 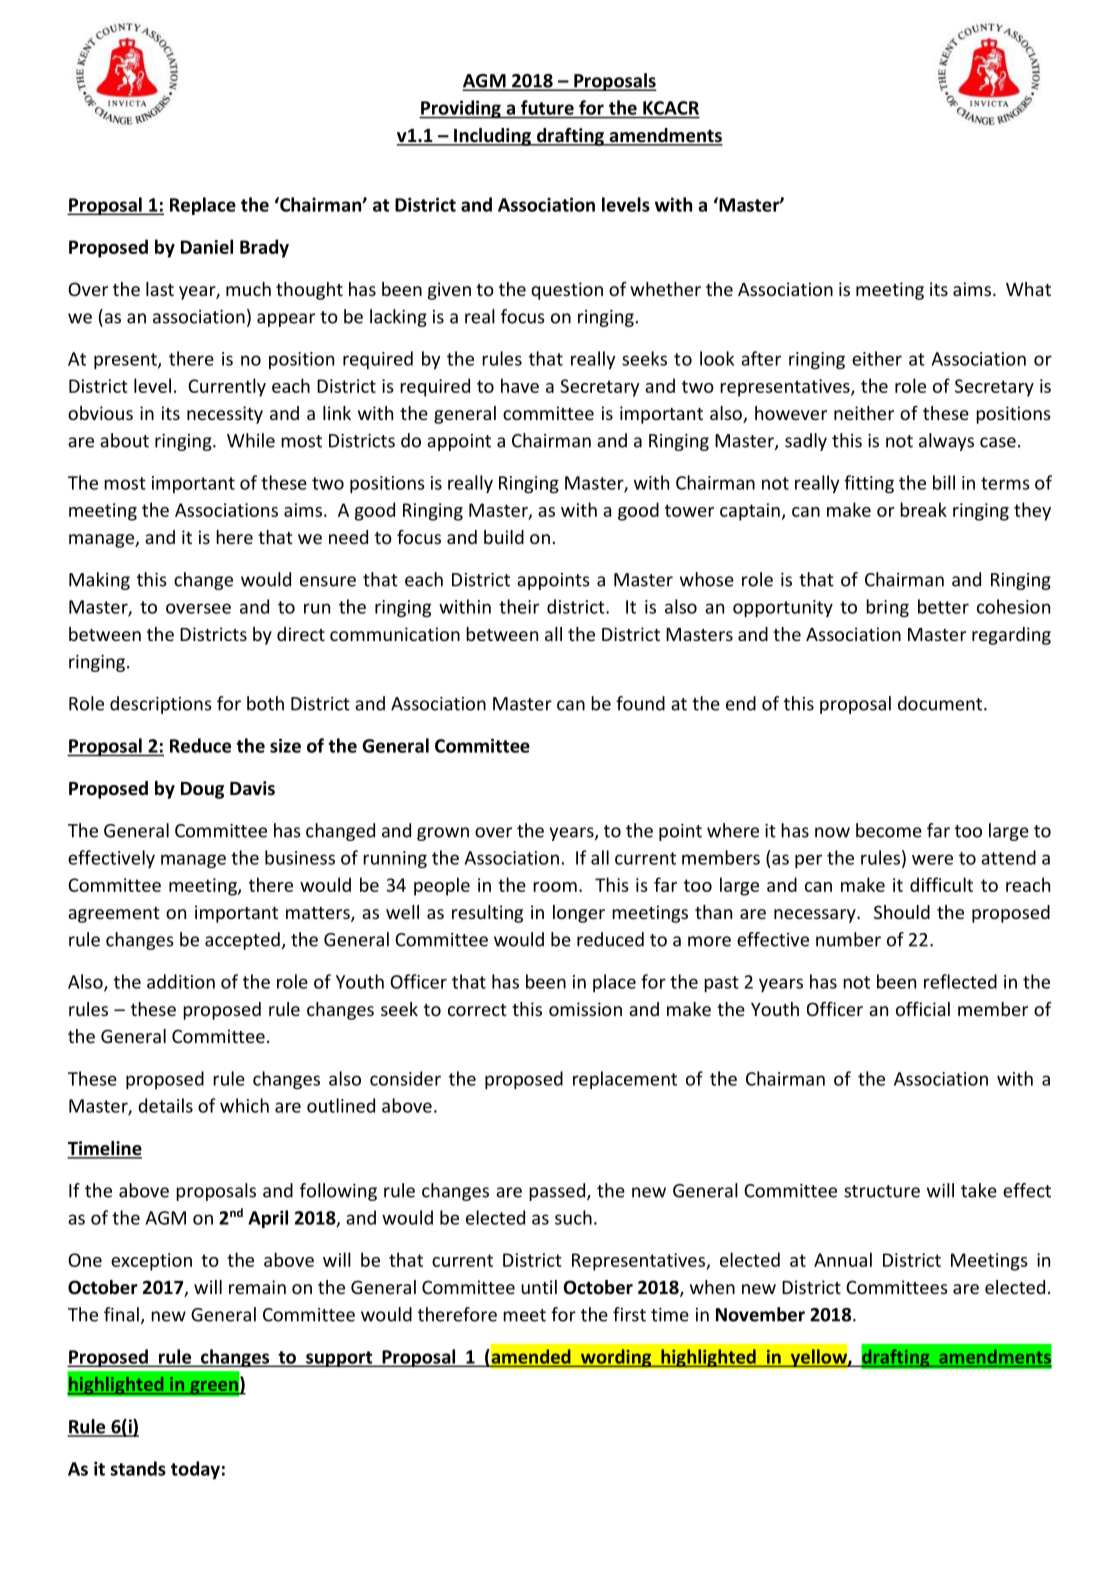 I want to click on addition, so click(x=181, y=981).
